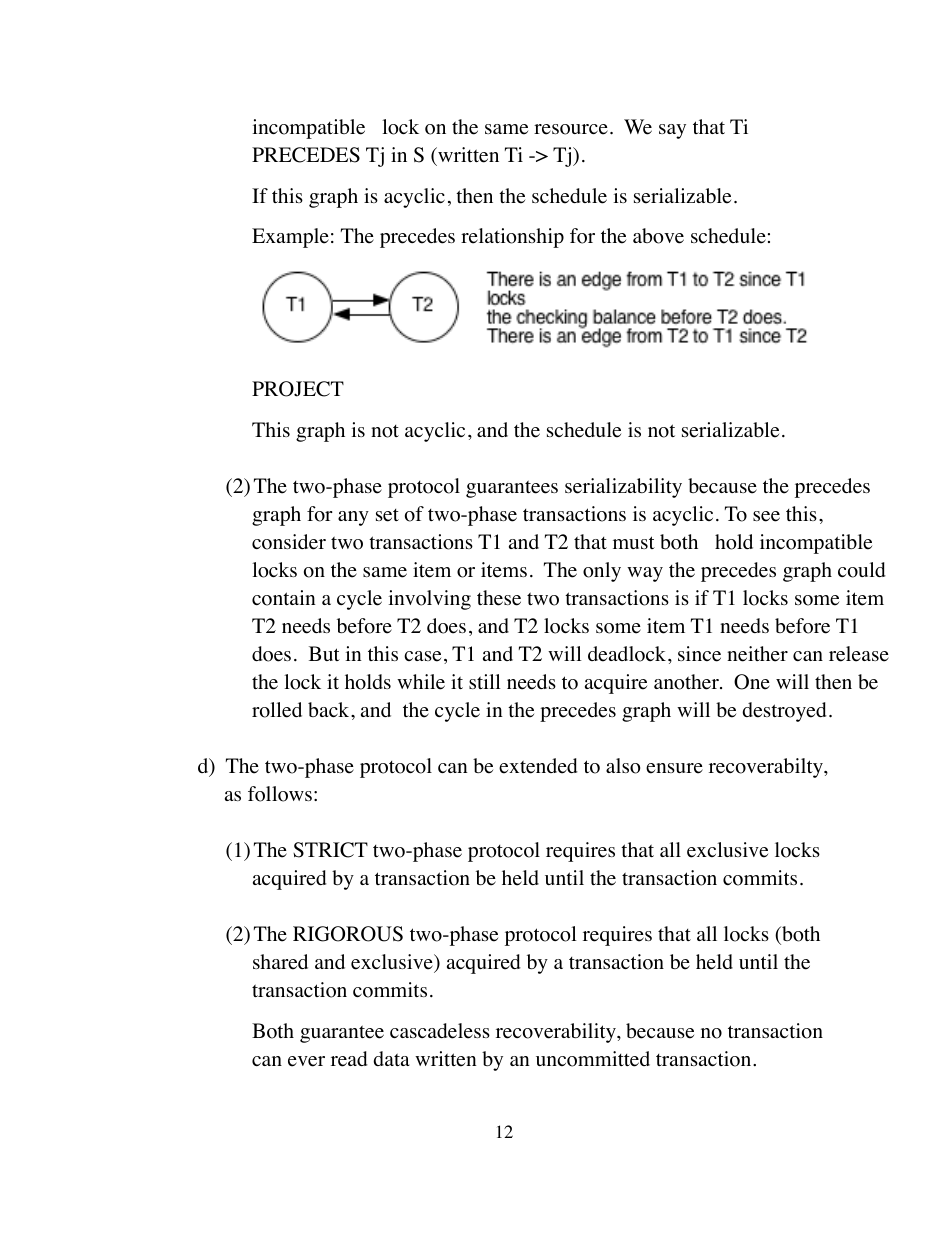  I want to click on must, so click(634, 542).
